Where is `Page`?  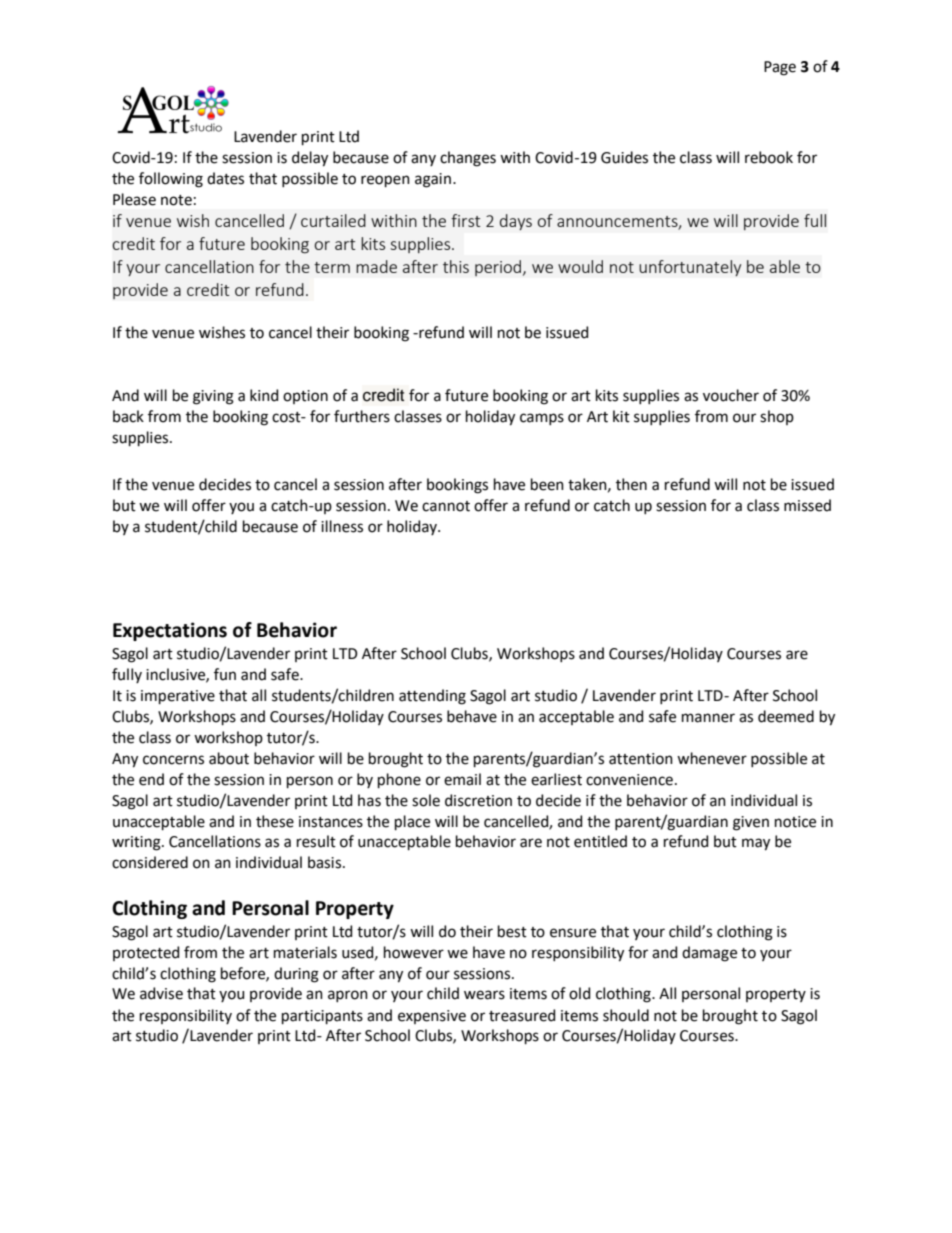
Page is located at coordinates (780, 68).
